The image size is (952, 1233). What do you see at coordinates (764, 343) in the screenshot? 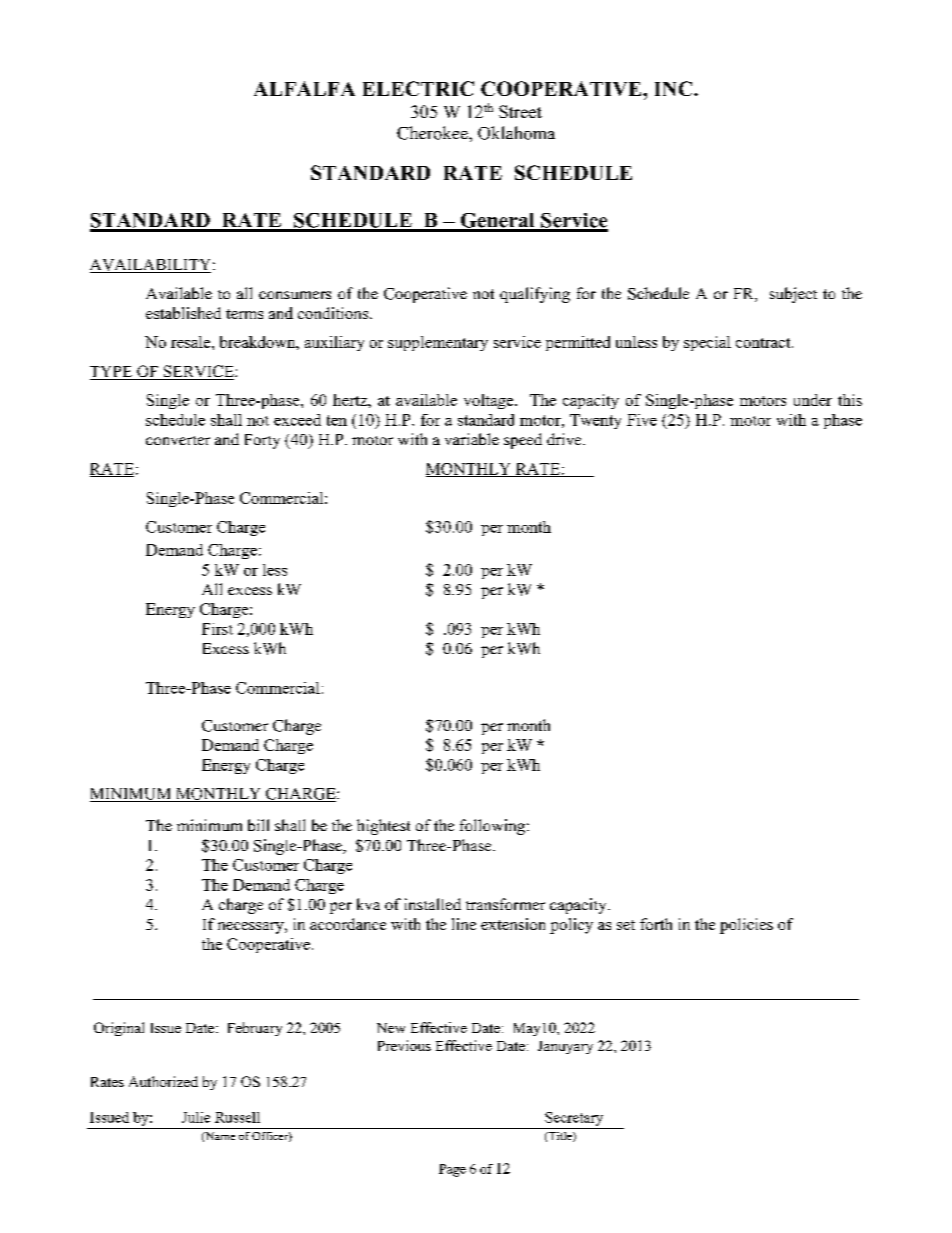
I see `contract` at bounding box center [764, 343].
